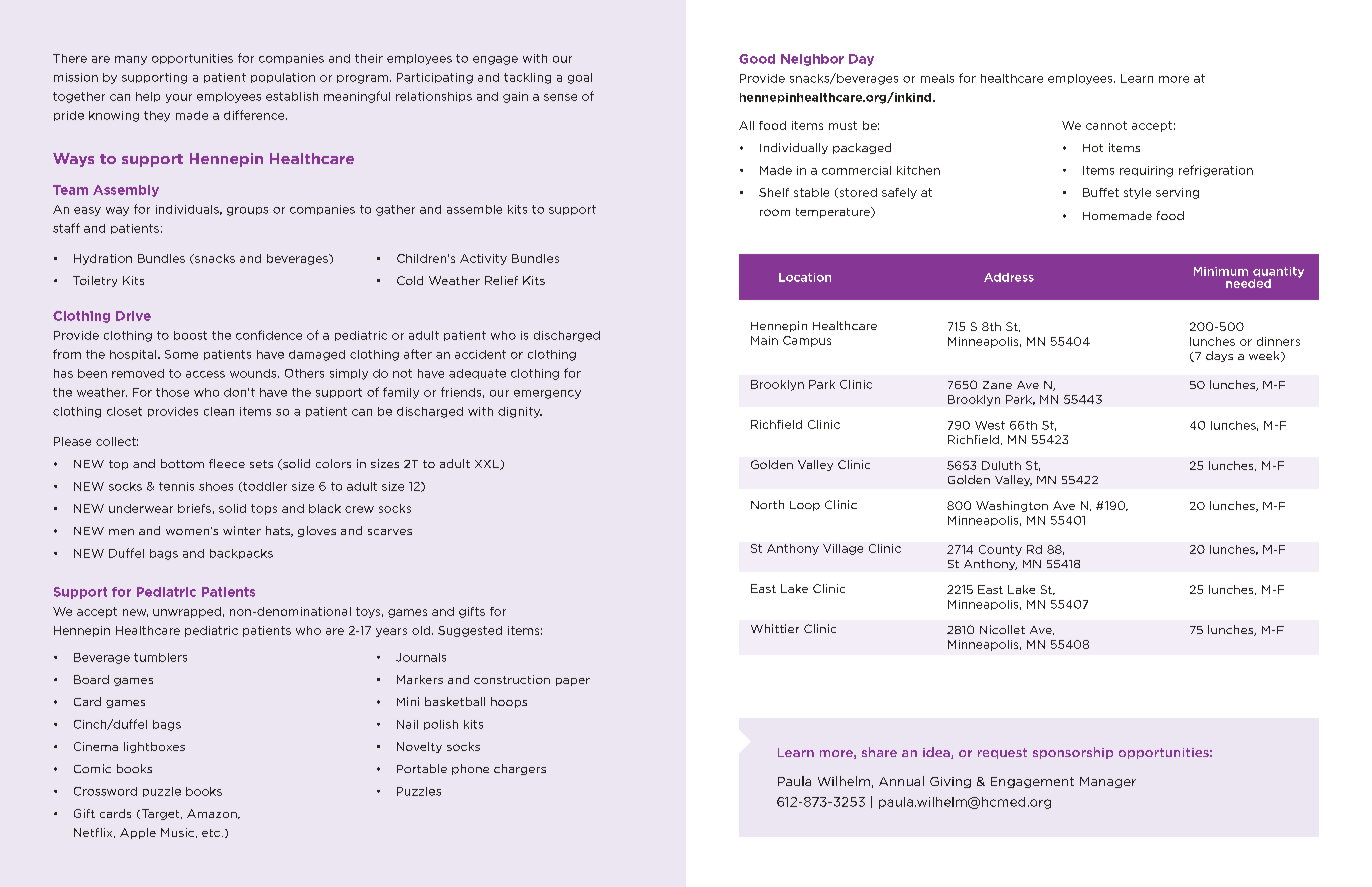  I want to click on boost, so click(190, 335).
